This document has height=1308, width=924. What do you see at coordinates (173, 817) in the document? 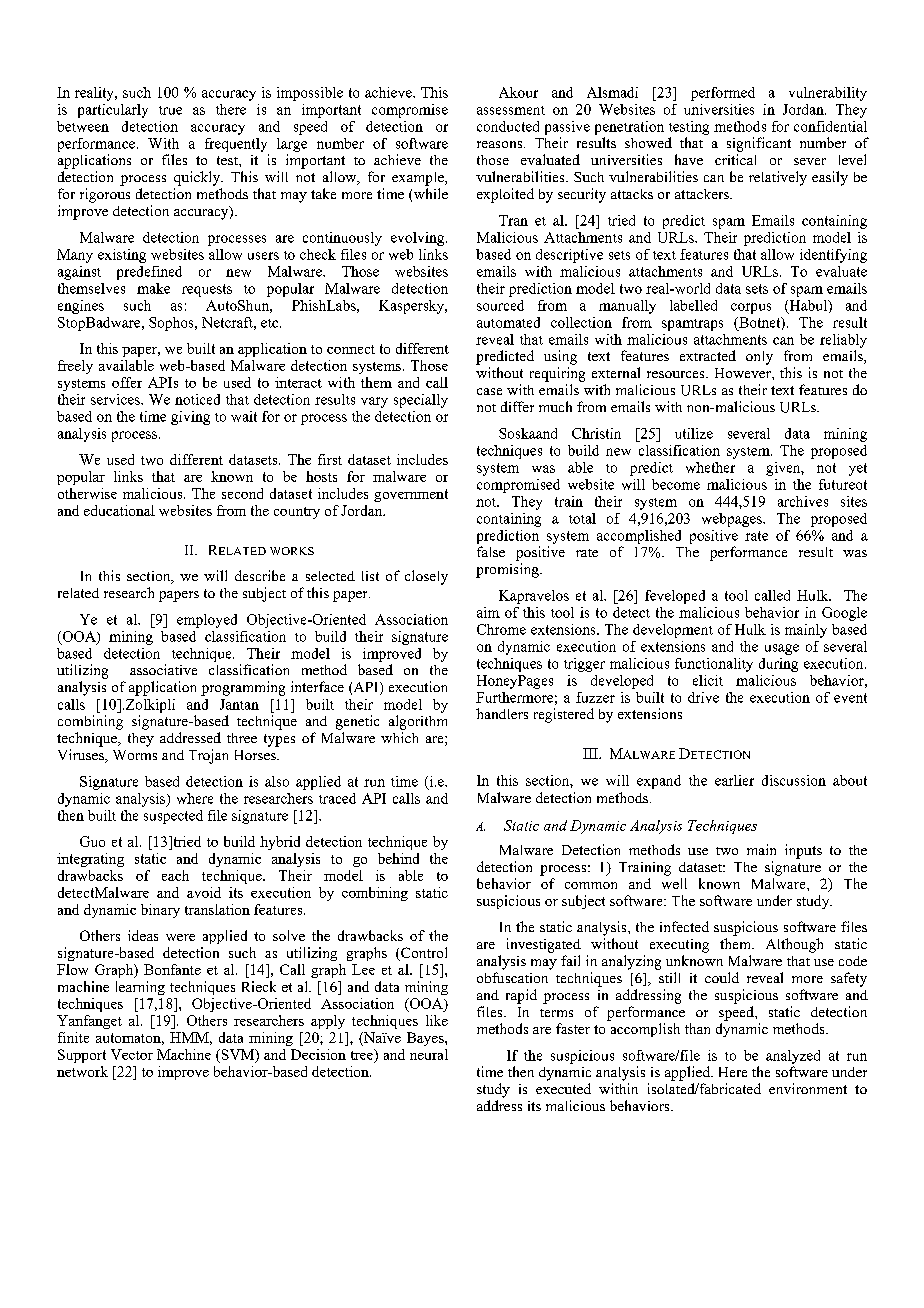
I see `suspected` at bounding box center [173, 817].
